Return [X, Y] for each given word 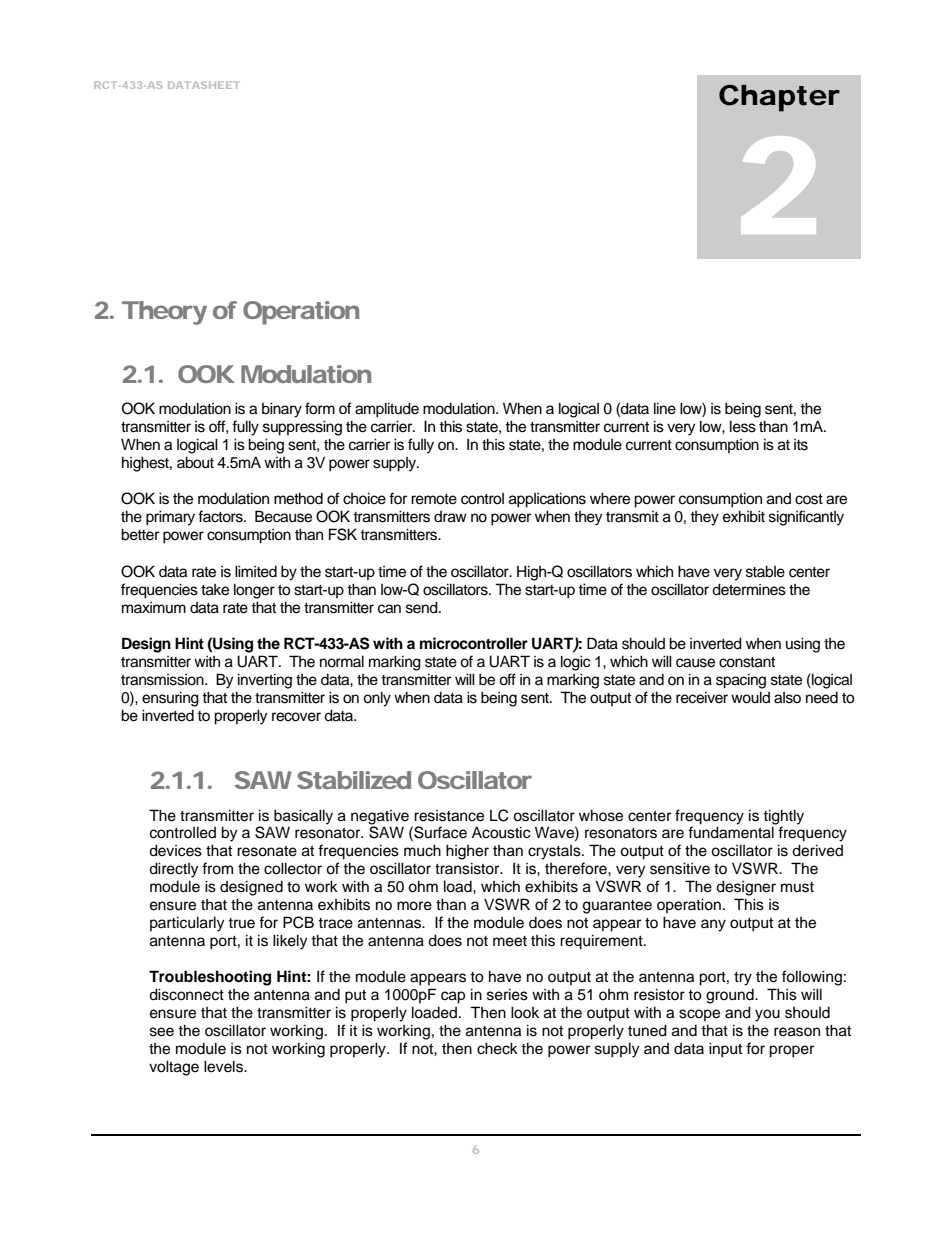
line [665, 408]
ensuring [170, 699]
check [497, 1048]
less [743, 426]
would [750, 697]
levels [224, 1066]
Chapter [779, 98]
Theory [164, 313]
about [195, 462]
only [377, 699]
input [725, 1050]
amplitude [387, 410]
